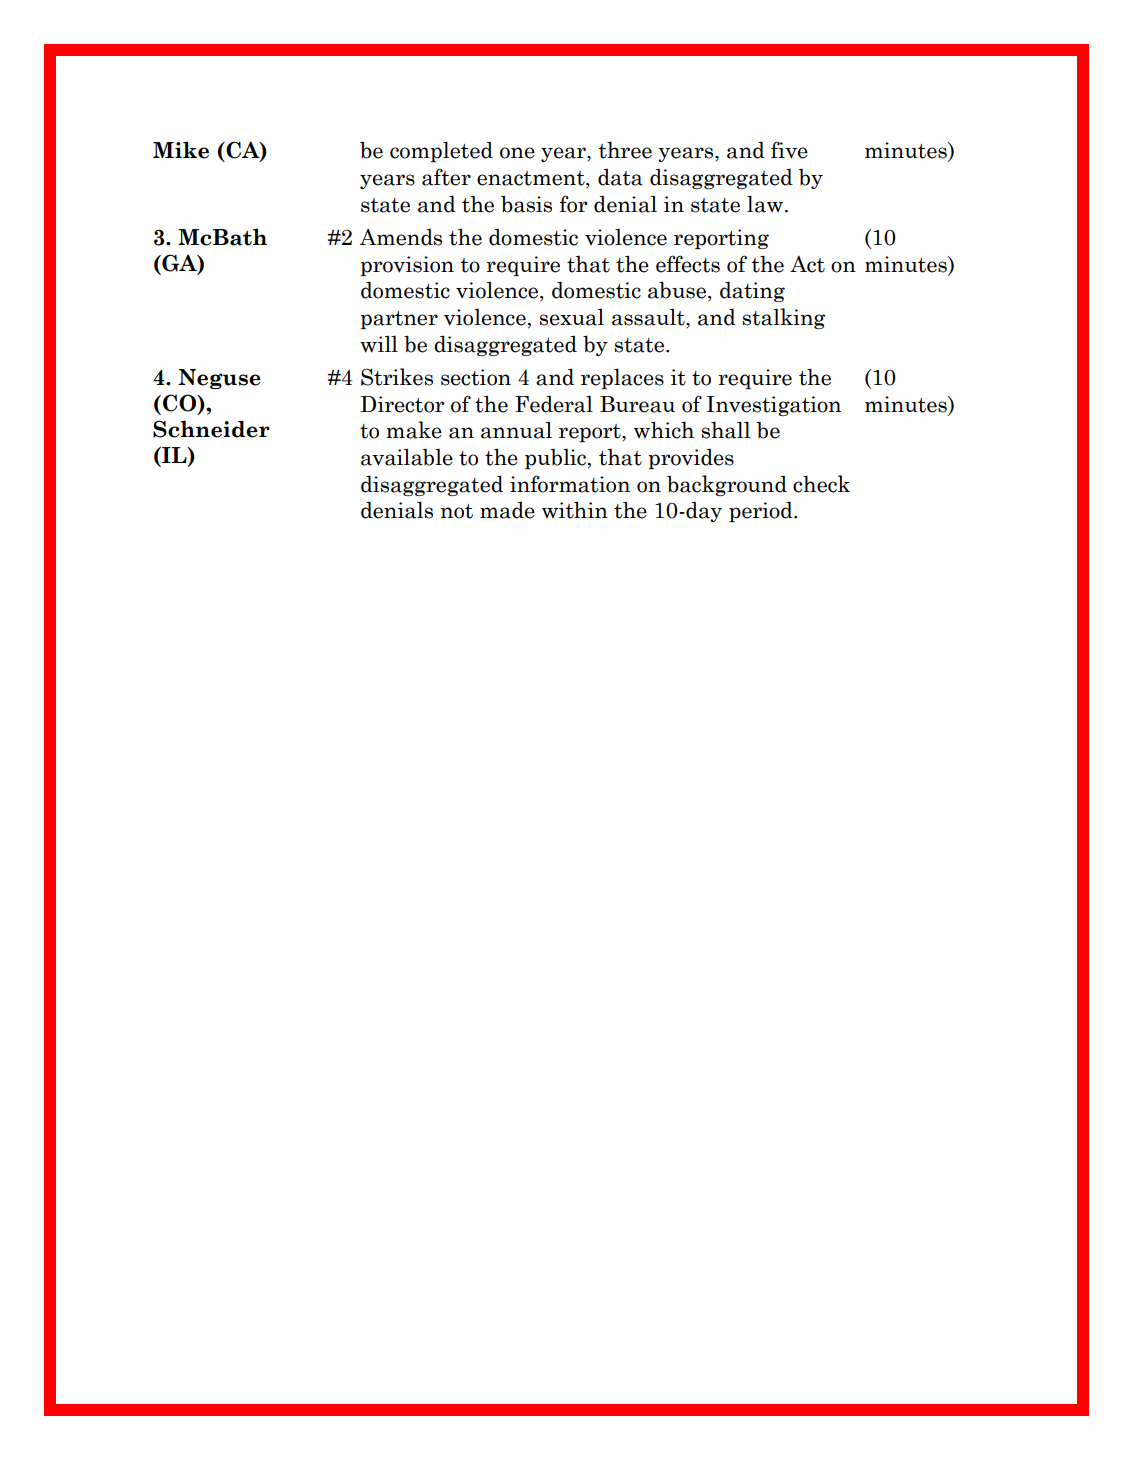  Describe the element at coordinates (379, 344) in the screenshot. I see `will` at that location.
